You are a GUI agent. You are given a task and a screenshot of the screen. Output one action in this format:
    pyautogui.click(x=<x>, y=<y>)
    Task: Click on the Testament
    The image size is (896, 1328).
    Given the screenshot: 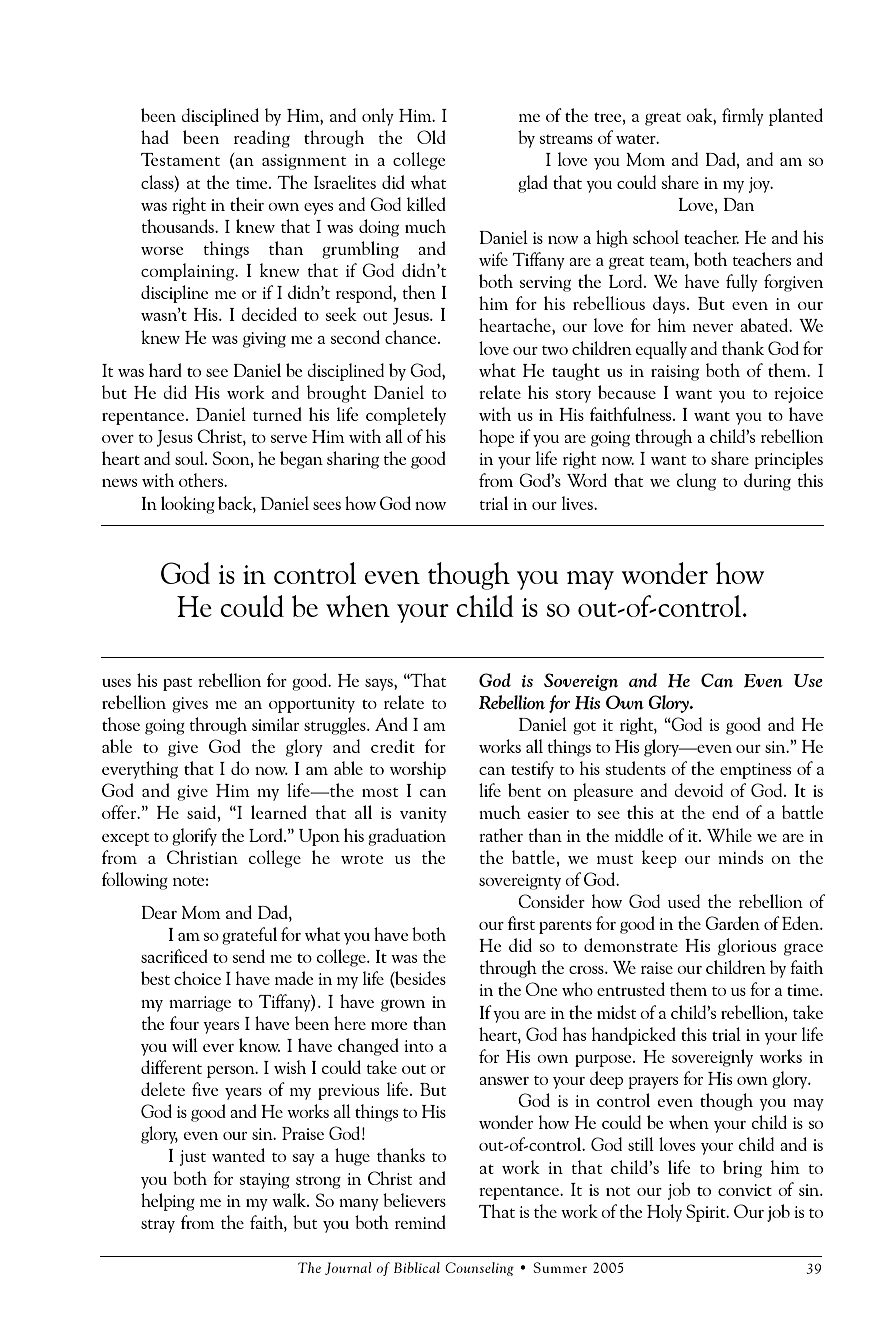 What is the action you would take?
    pyautogui.click(x=180, y=159)
